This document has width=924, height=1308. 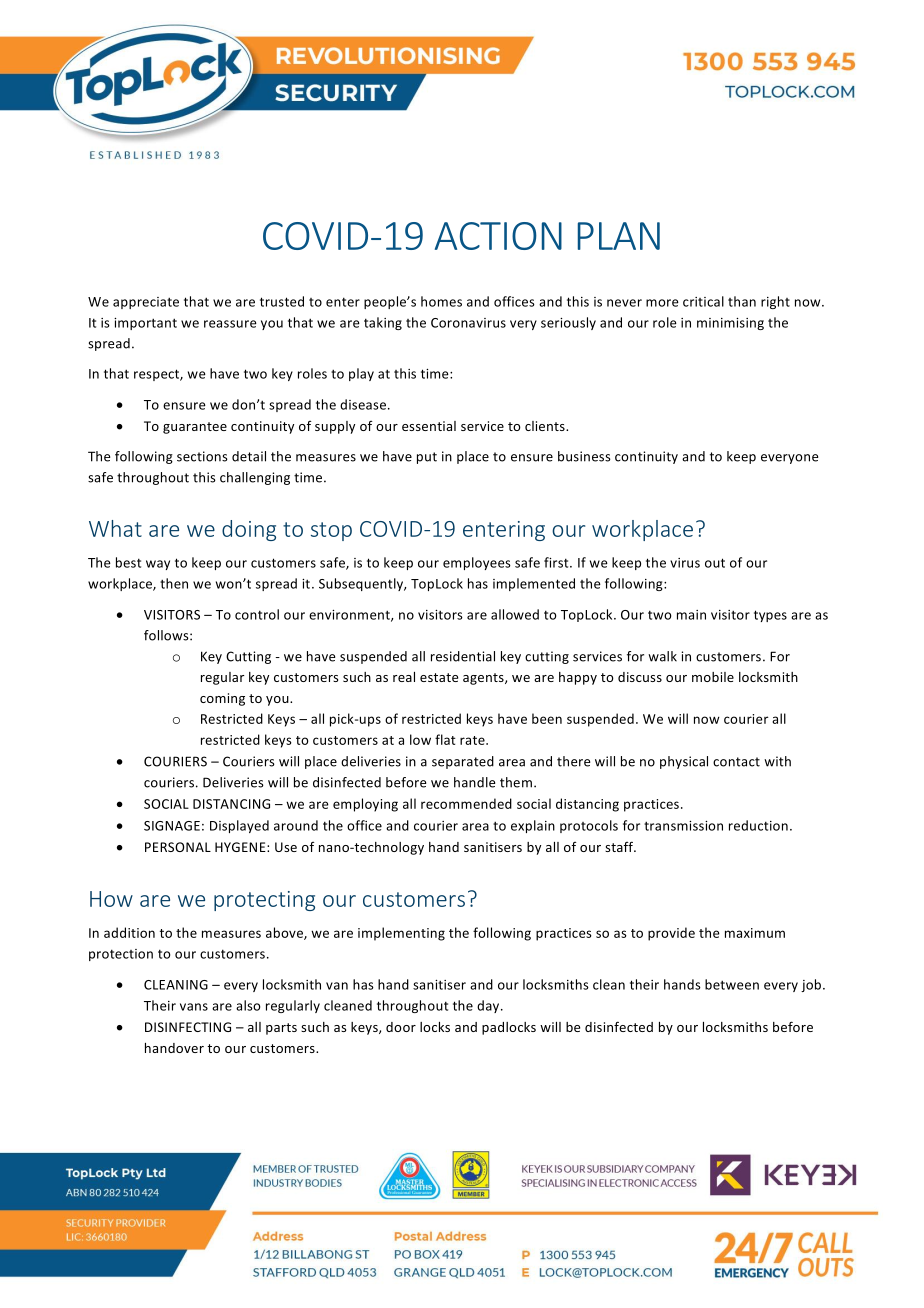 I want to click on appreciate, so click(x=146, y=303).
